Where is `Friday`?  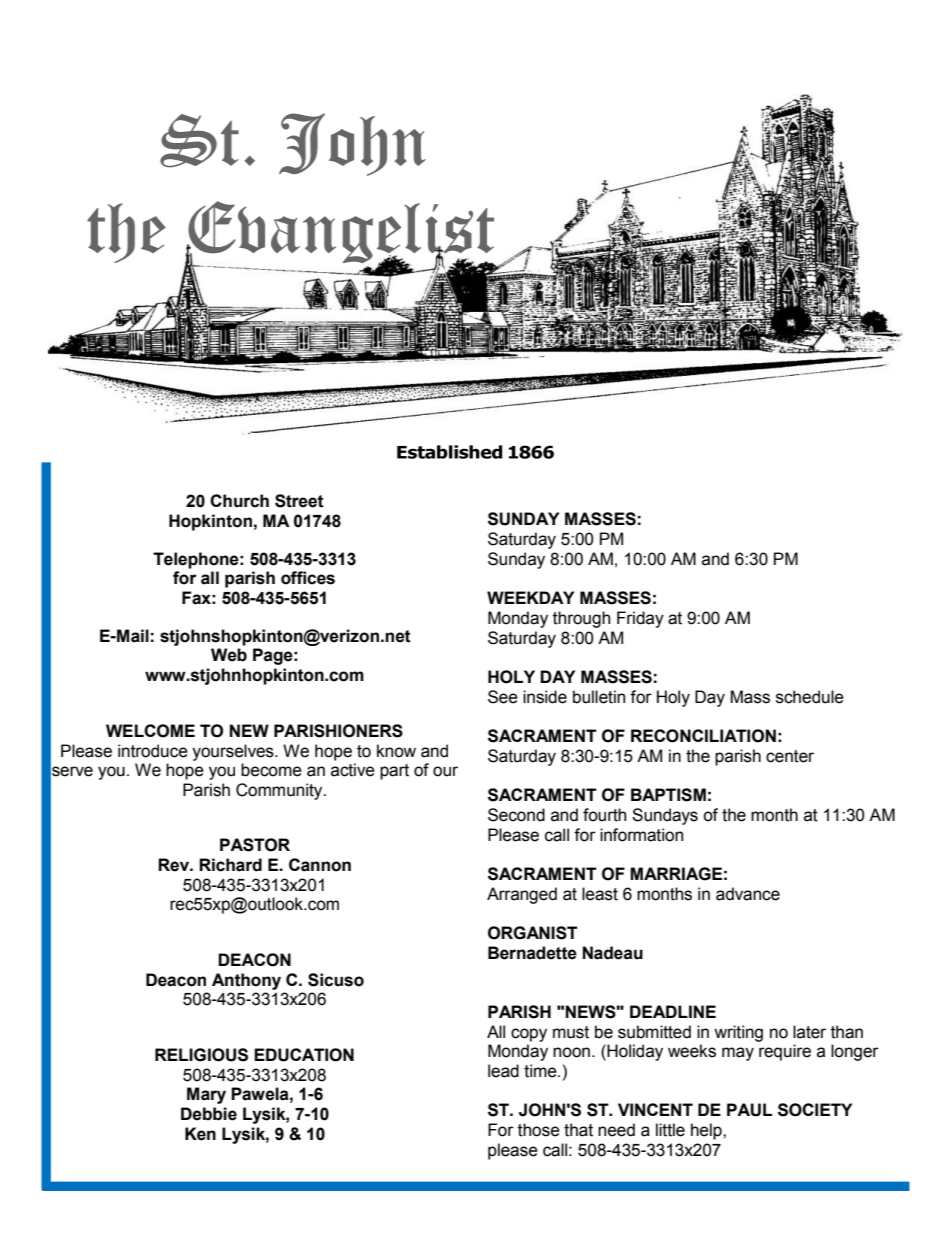
Friday is located at coordinates (640, 619).
